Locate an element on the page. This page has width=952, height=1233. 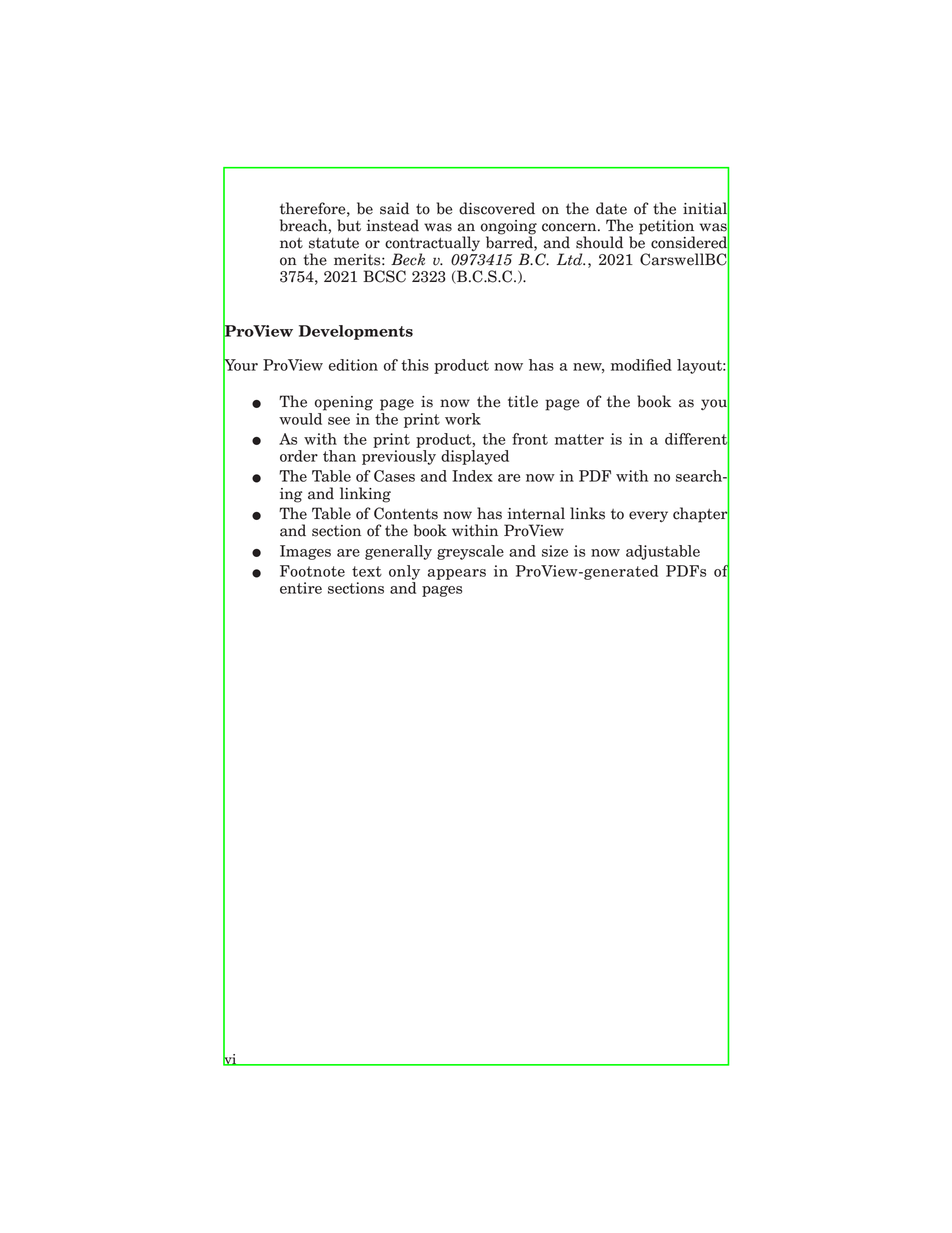
petition is located at coordinates (666, 228).
